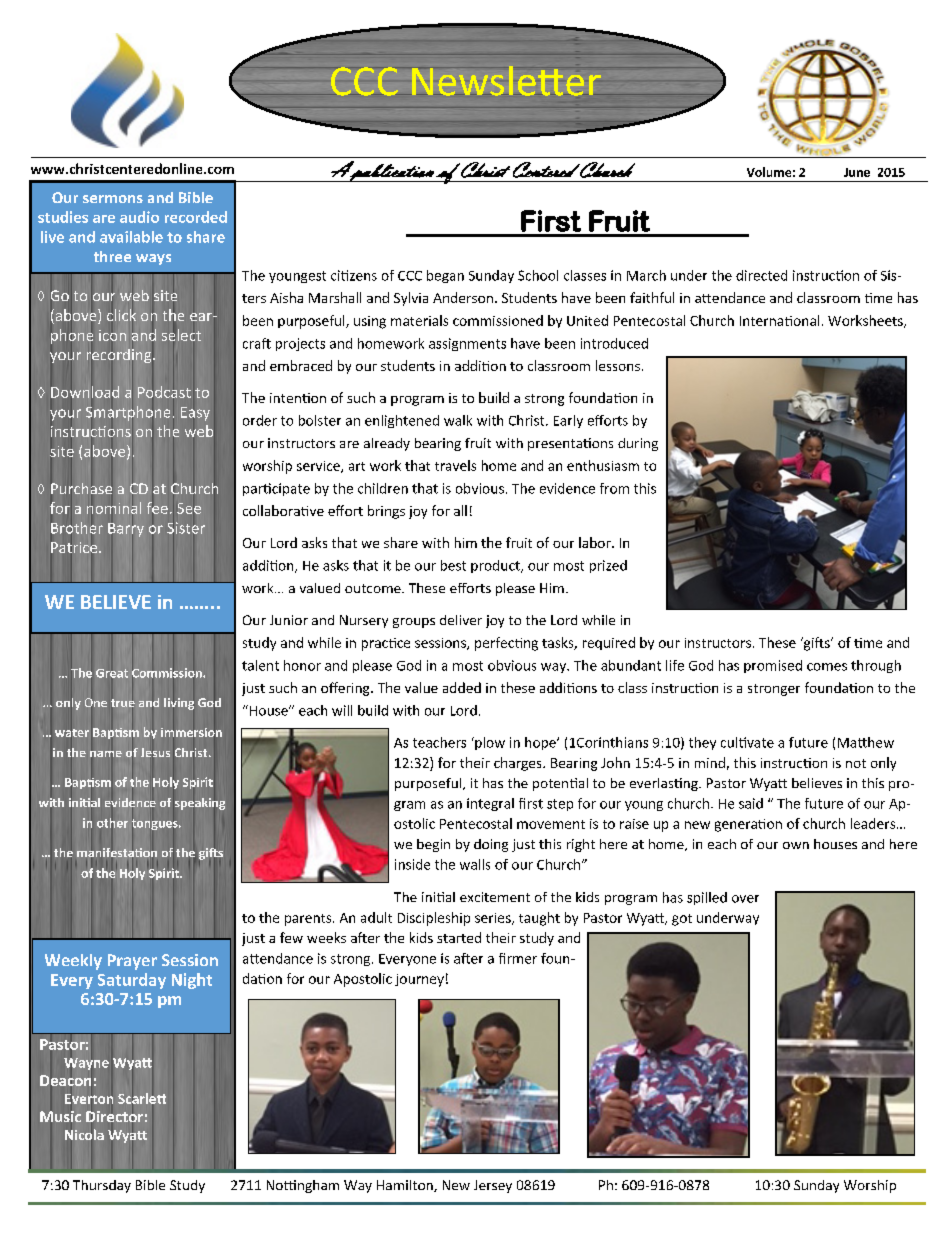 This screenshot has width=952, height=1233. I want to click on Thursday, so click(102, 1186).
